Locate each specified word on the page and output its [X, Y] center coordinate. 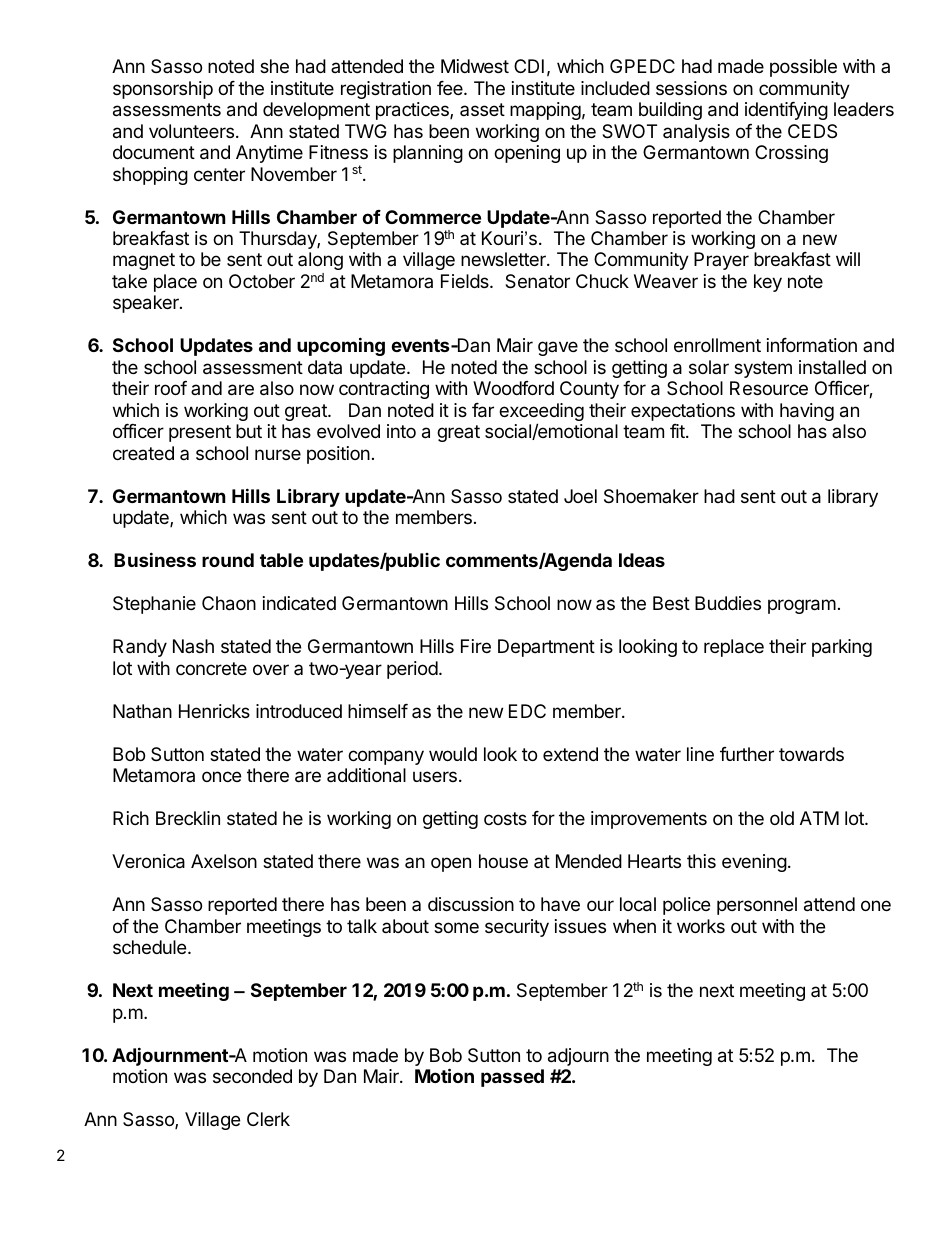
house [503, 861]
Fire [476, 646]
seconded [252, 1076]
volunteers [191, 131]
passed [512, 1078]
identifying [786, 111]
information [812, 345]
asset [482, 109]
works [701, 926]
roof [171, 388]
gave [558, 348]
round [228, 560]
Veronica [148, 861]
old [782, 818]
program [802, 606]
